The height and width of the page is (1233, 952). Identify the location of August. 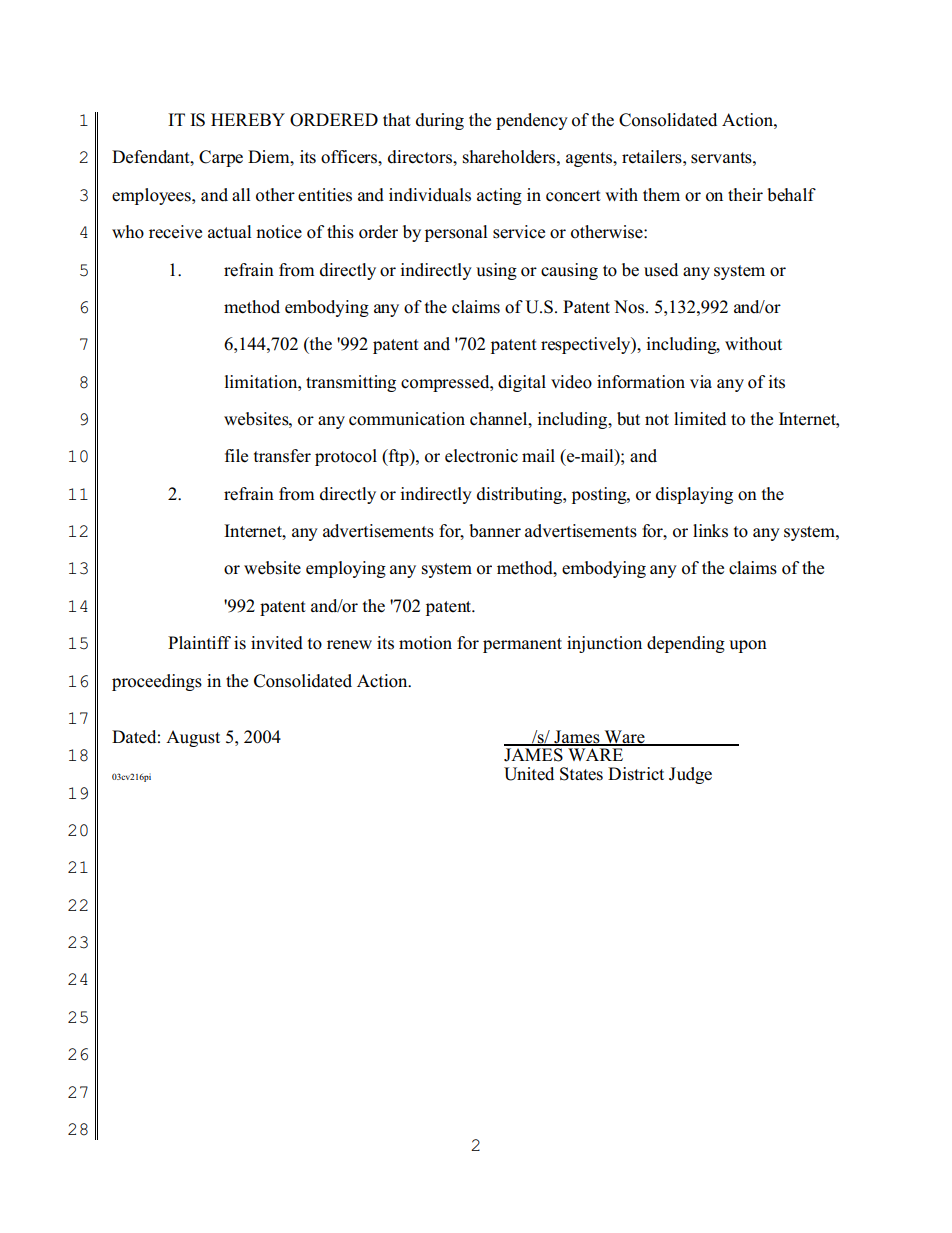
(193, 738).
